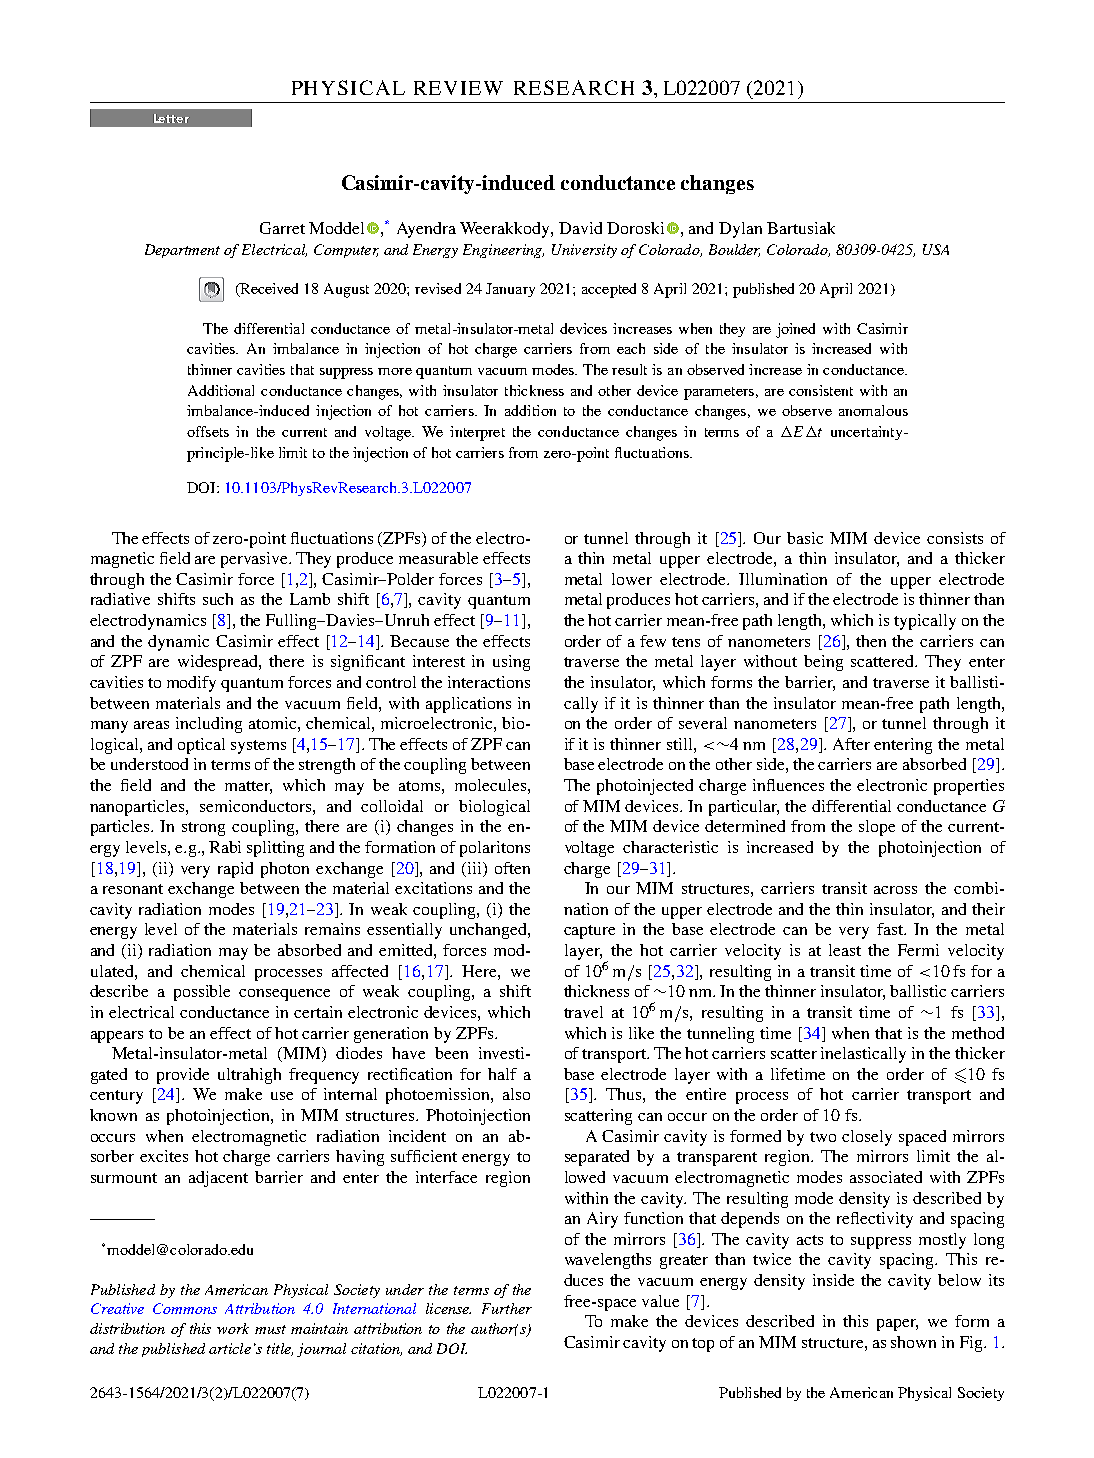 The width and height of the screenshot is (1094, 1458). Describe the element at coordinates (507, 1308) in the screenshot. I see `Further` at that location.
